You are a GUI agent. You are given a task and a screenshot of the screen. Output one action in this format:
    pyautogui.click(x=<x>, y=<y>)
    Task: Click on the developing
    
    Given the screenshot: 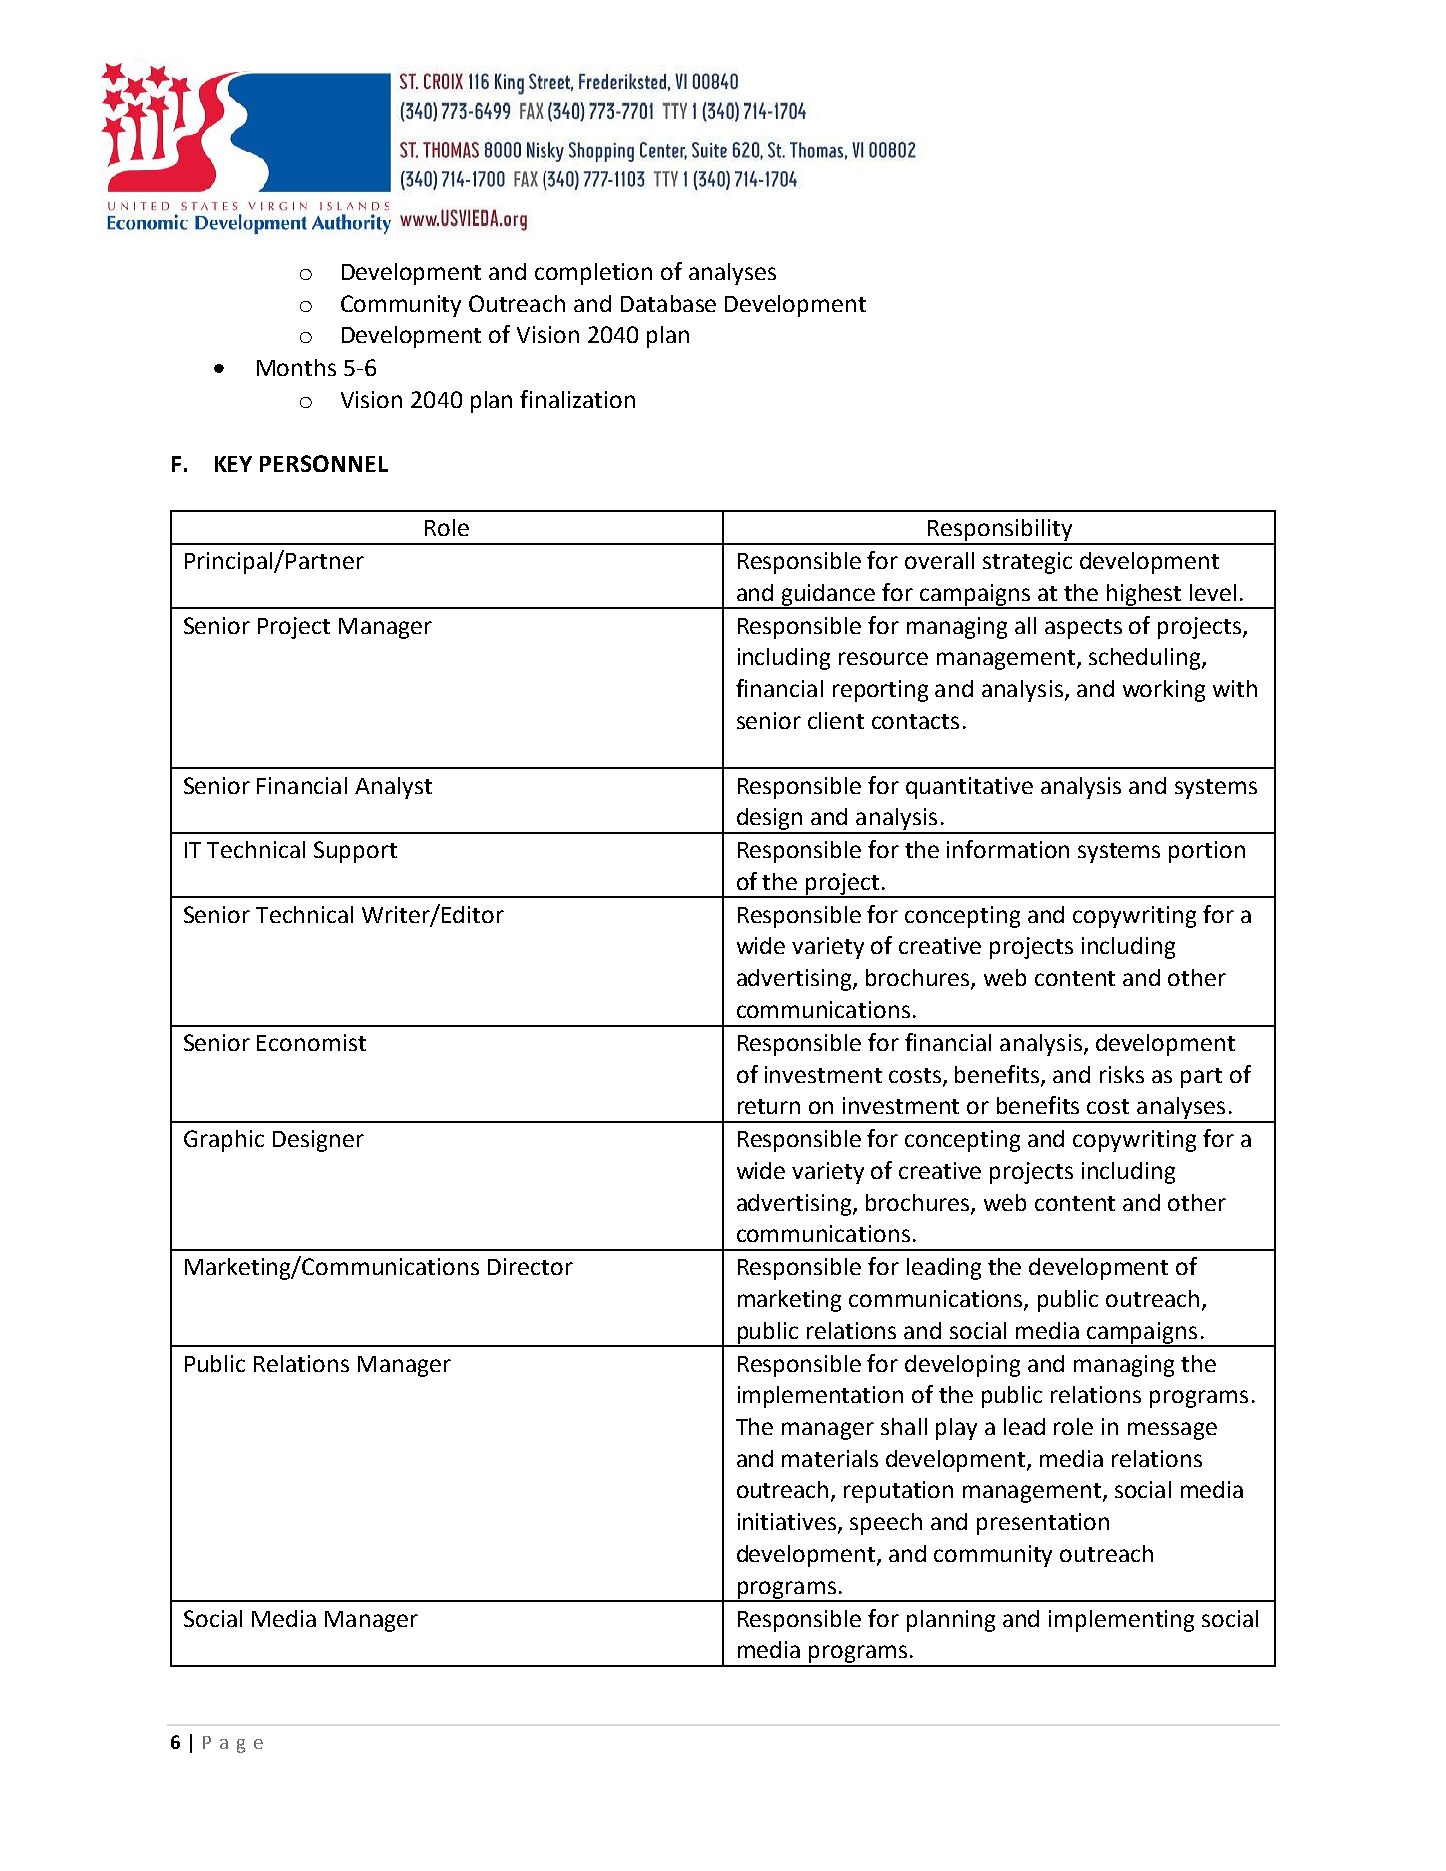 What is the action you would take?
    pyautogui.click(x=962, y=1366)
